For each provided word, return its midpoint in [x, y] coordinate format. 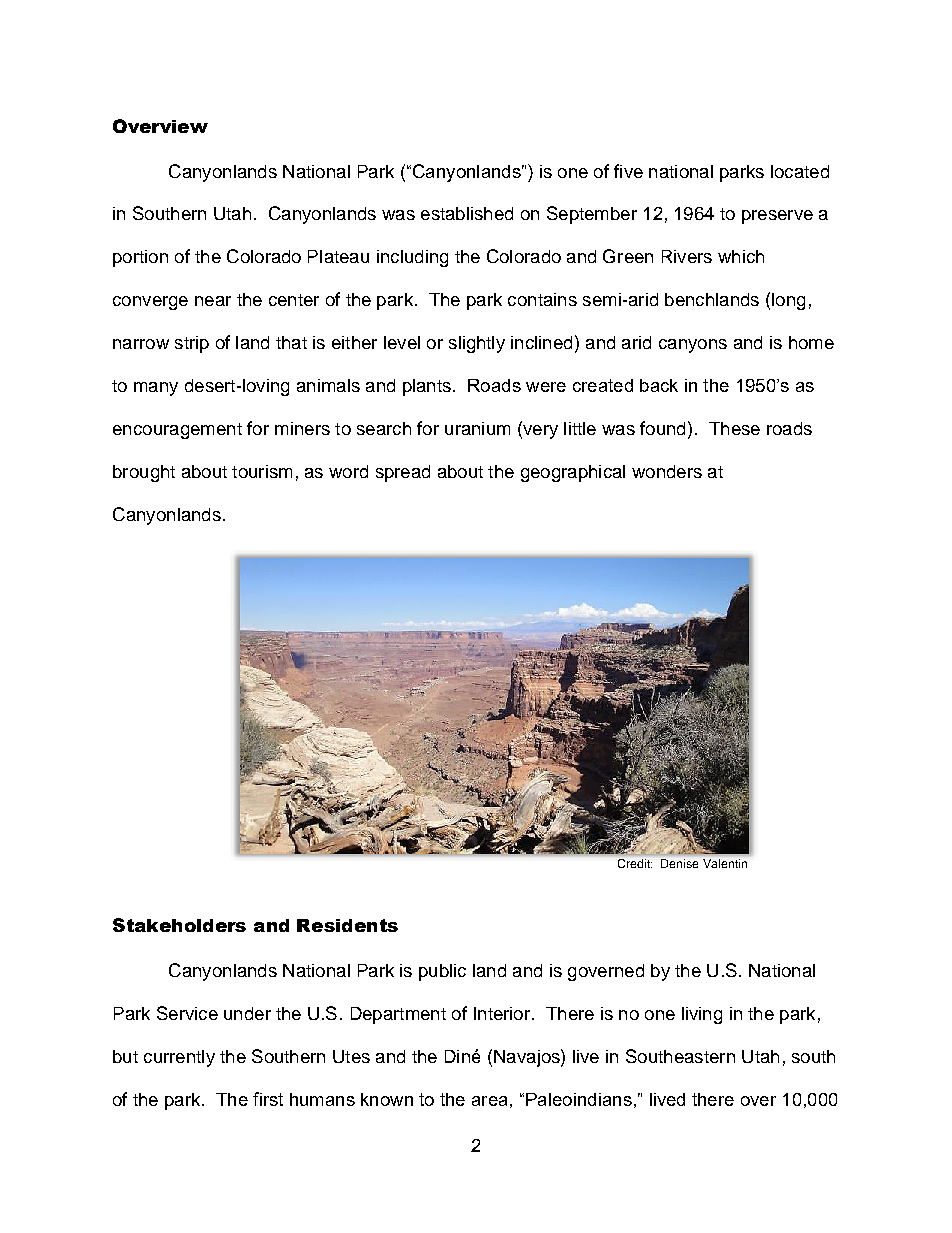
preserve [777, 217]
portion [140, 258]
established [467, 213]
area [489, 1101]
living [702, 1015]
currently [179, 1058]
